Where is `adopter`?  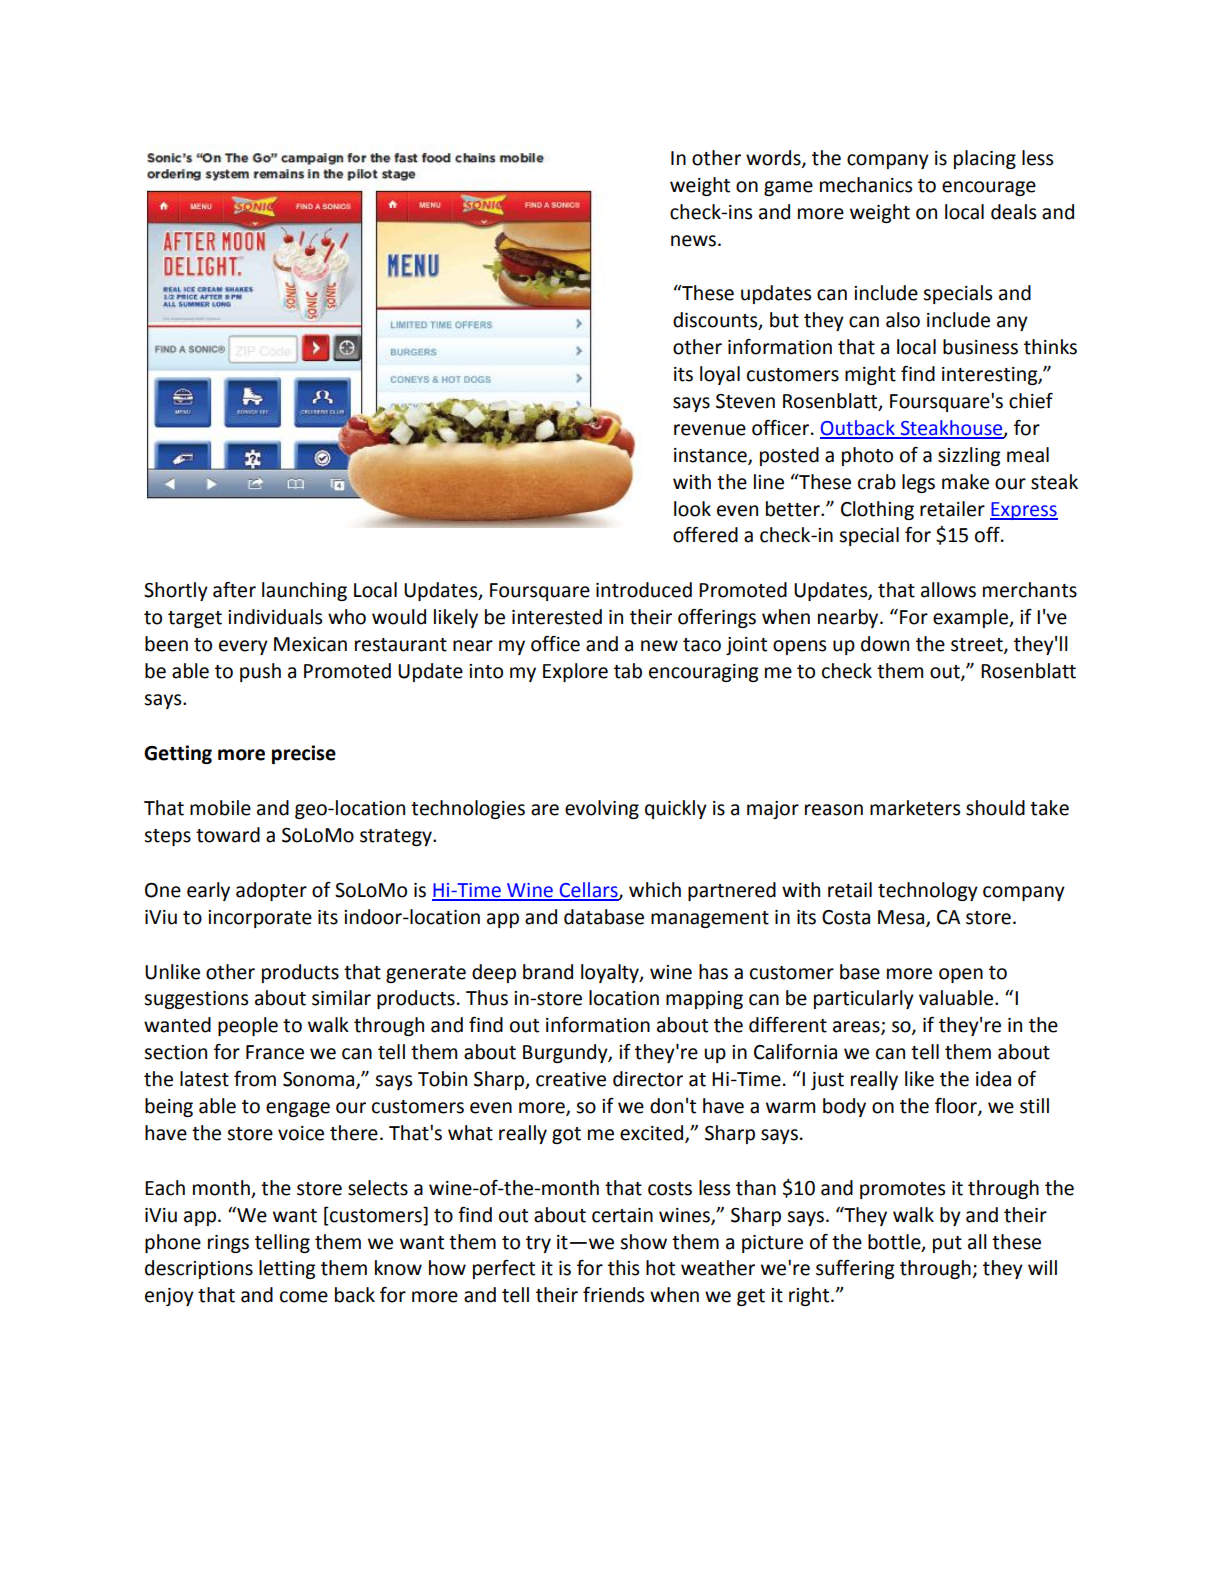
adopter is located at coordinates (271, 891).
